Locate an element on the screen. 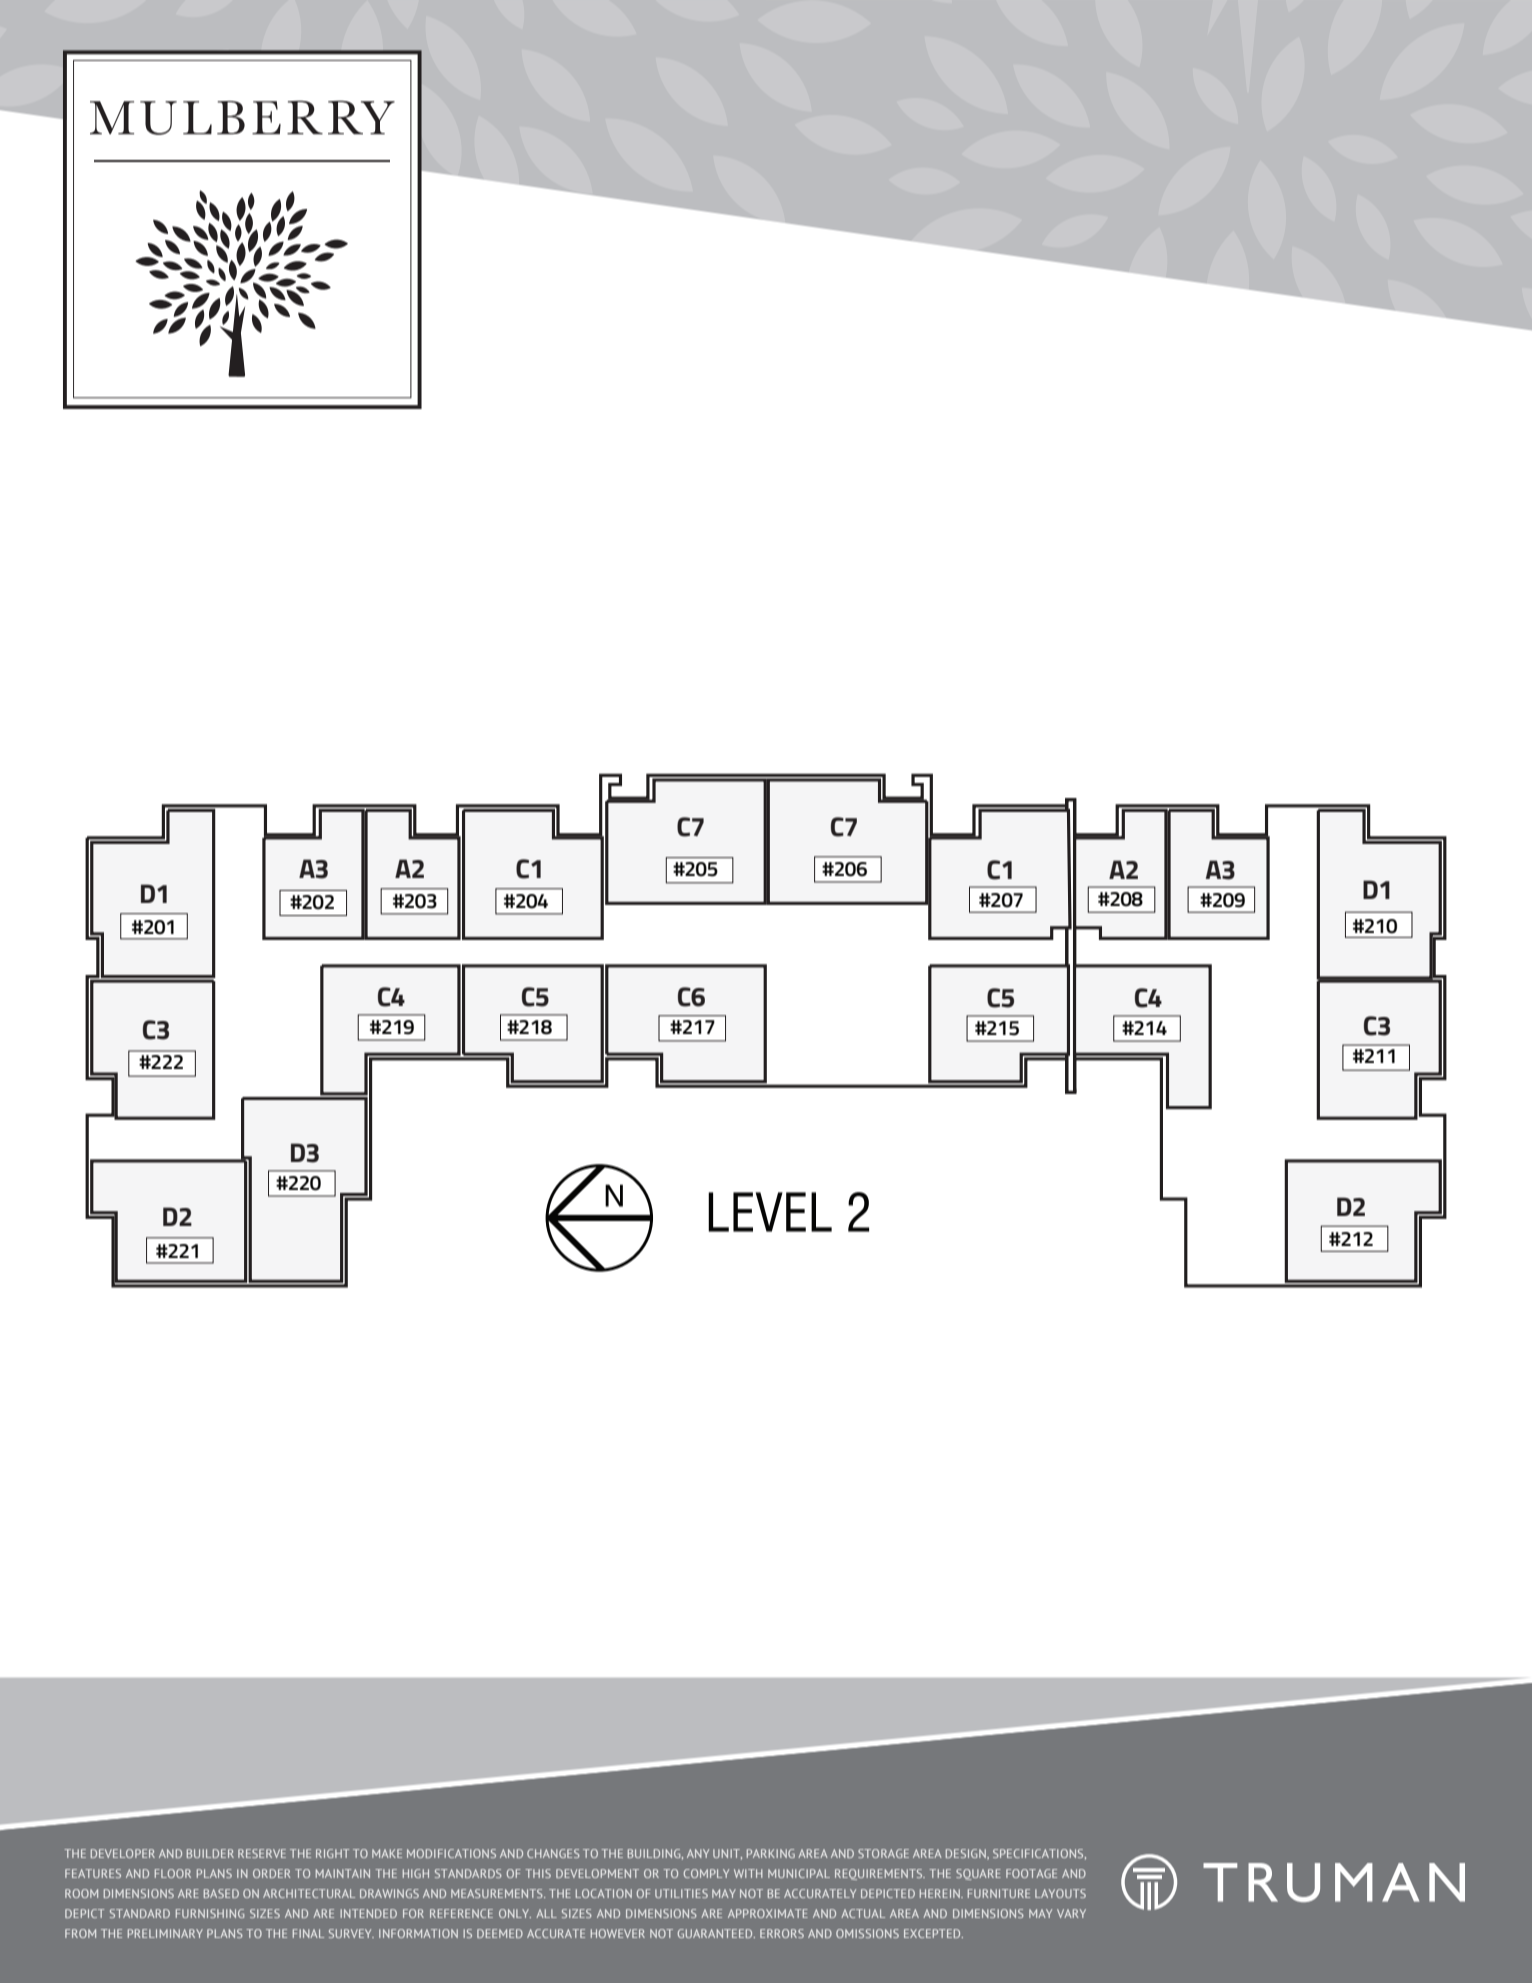 The image size is (1532, 1983). PARKING is located at coordinates (771, 1853).
